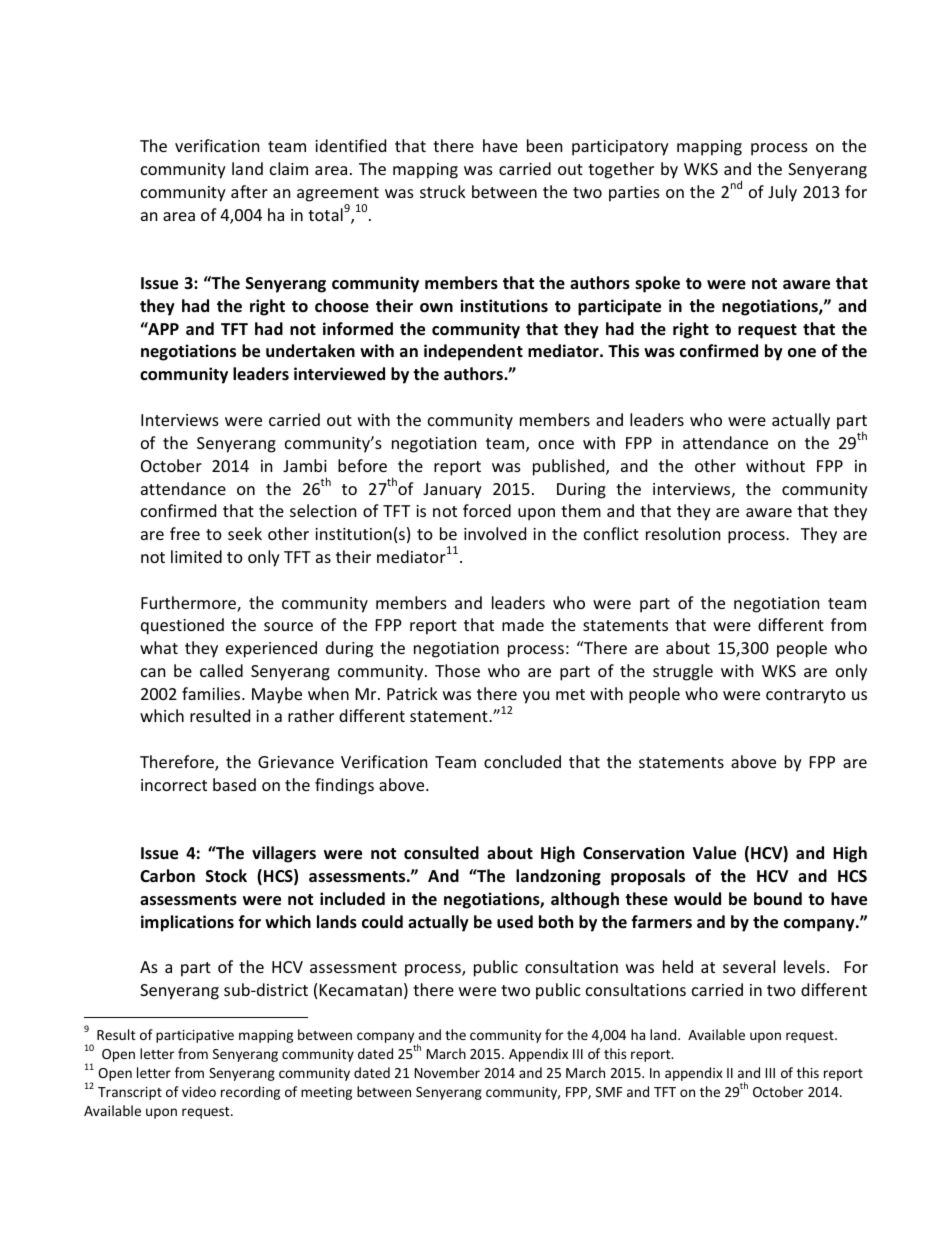  Describe the element at coordinates (182, 626) in the document. I see `questioned` at that location.
